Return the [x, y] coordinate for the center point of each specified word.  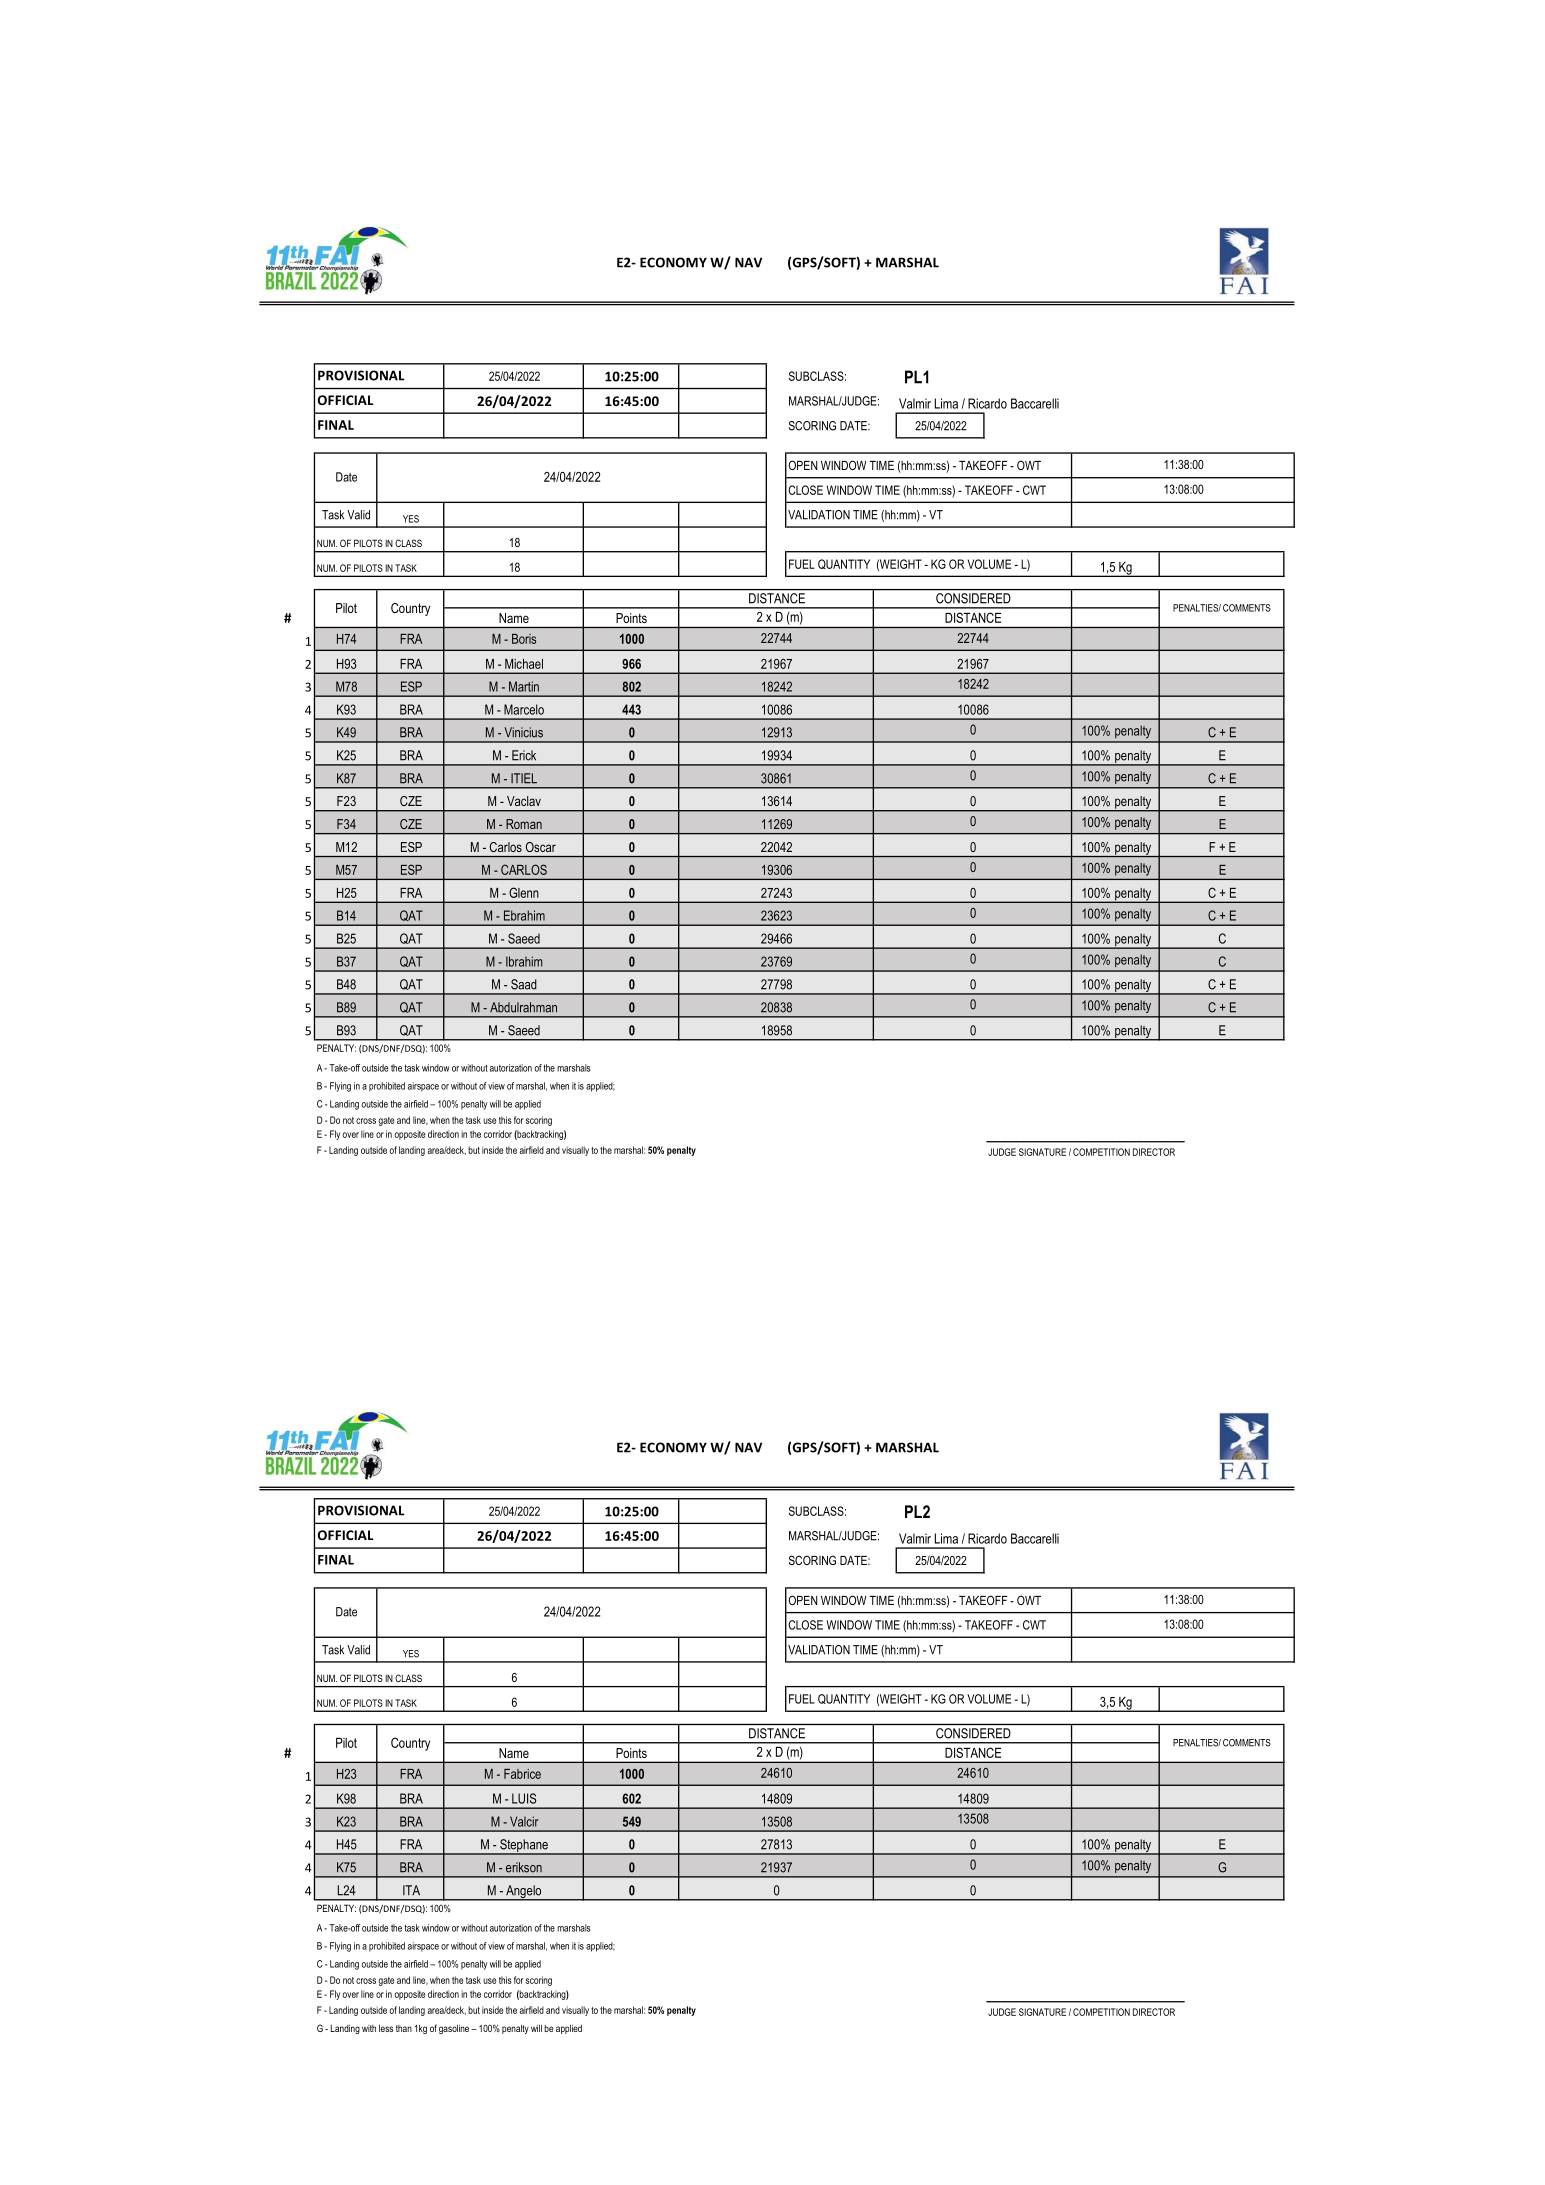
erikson [524, 1867]
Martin [524, 686]
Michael [524, 664]
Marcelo [524, 709]
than [404, 2028]
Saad [524, 984]
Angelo [524, 1893]
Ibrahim [524, 961]
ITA [411, 1890]
